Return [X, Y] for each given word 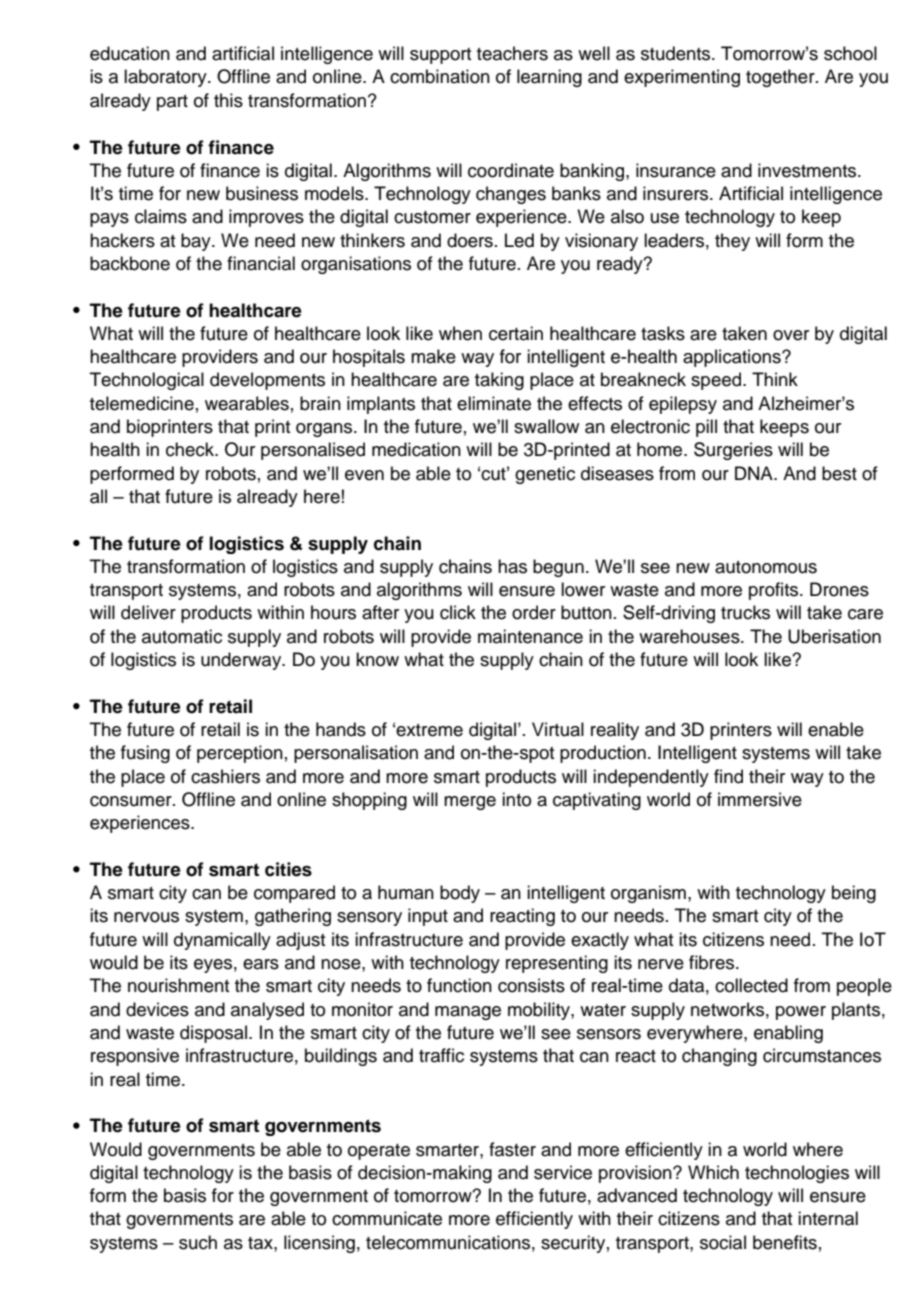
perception [240, 754]
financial [261, 263]
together [781, 78]
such [198, 1242]
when [460, 333]
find [728, 776]
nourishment [178, 985]
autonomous [766, 567]
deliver [148, 612]
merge [470, 803]
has [512, 566]
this [228, 100]
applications [733, 358]
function [459, 985]
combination [440, 76]
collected [751, 985]
